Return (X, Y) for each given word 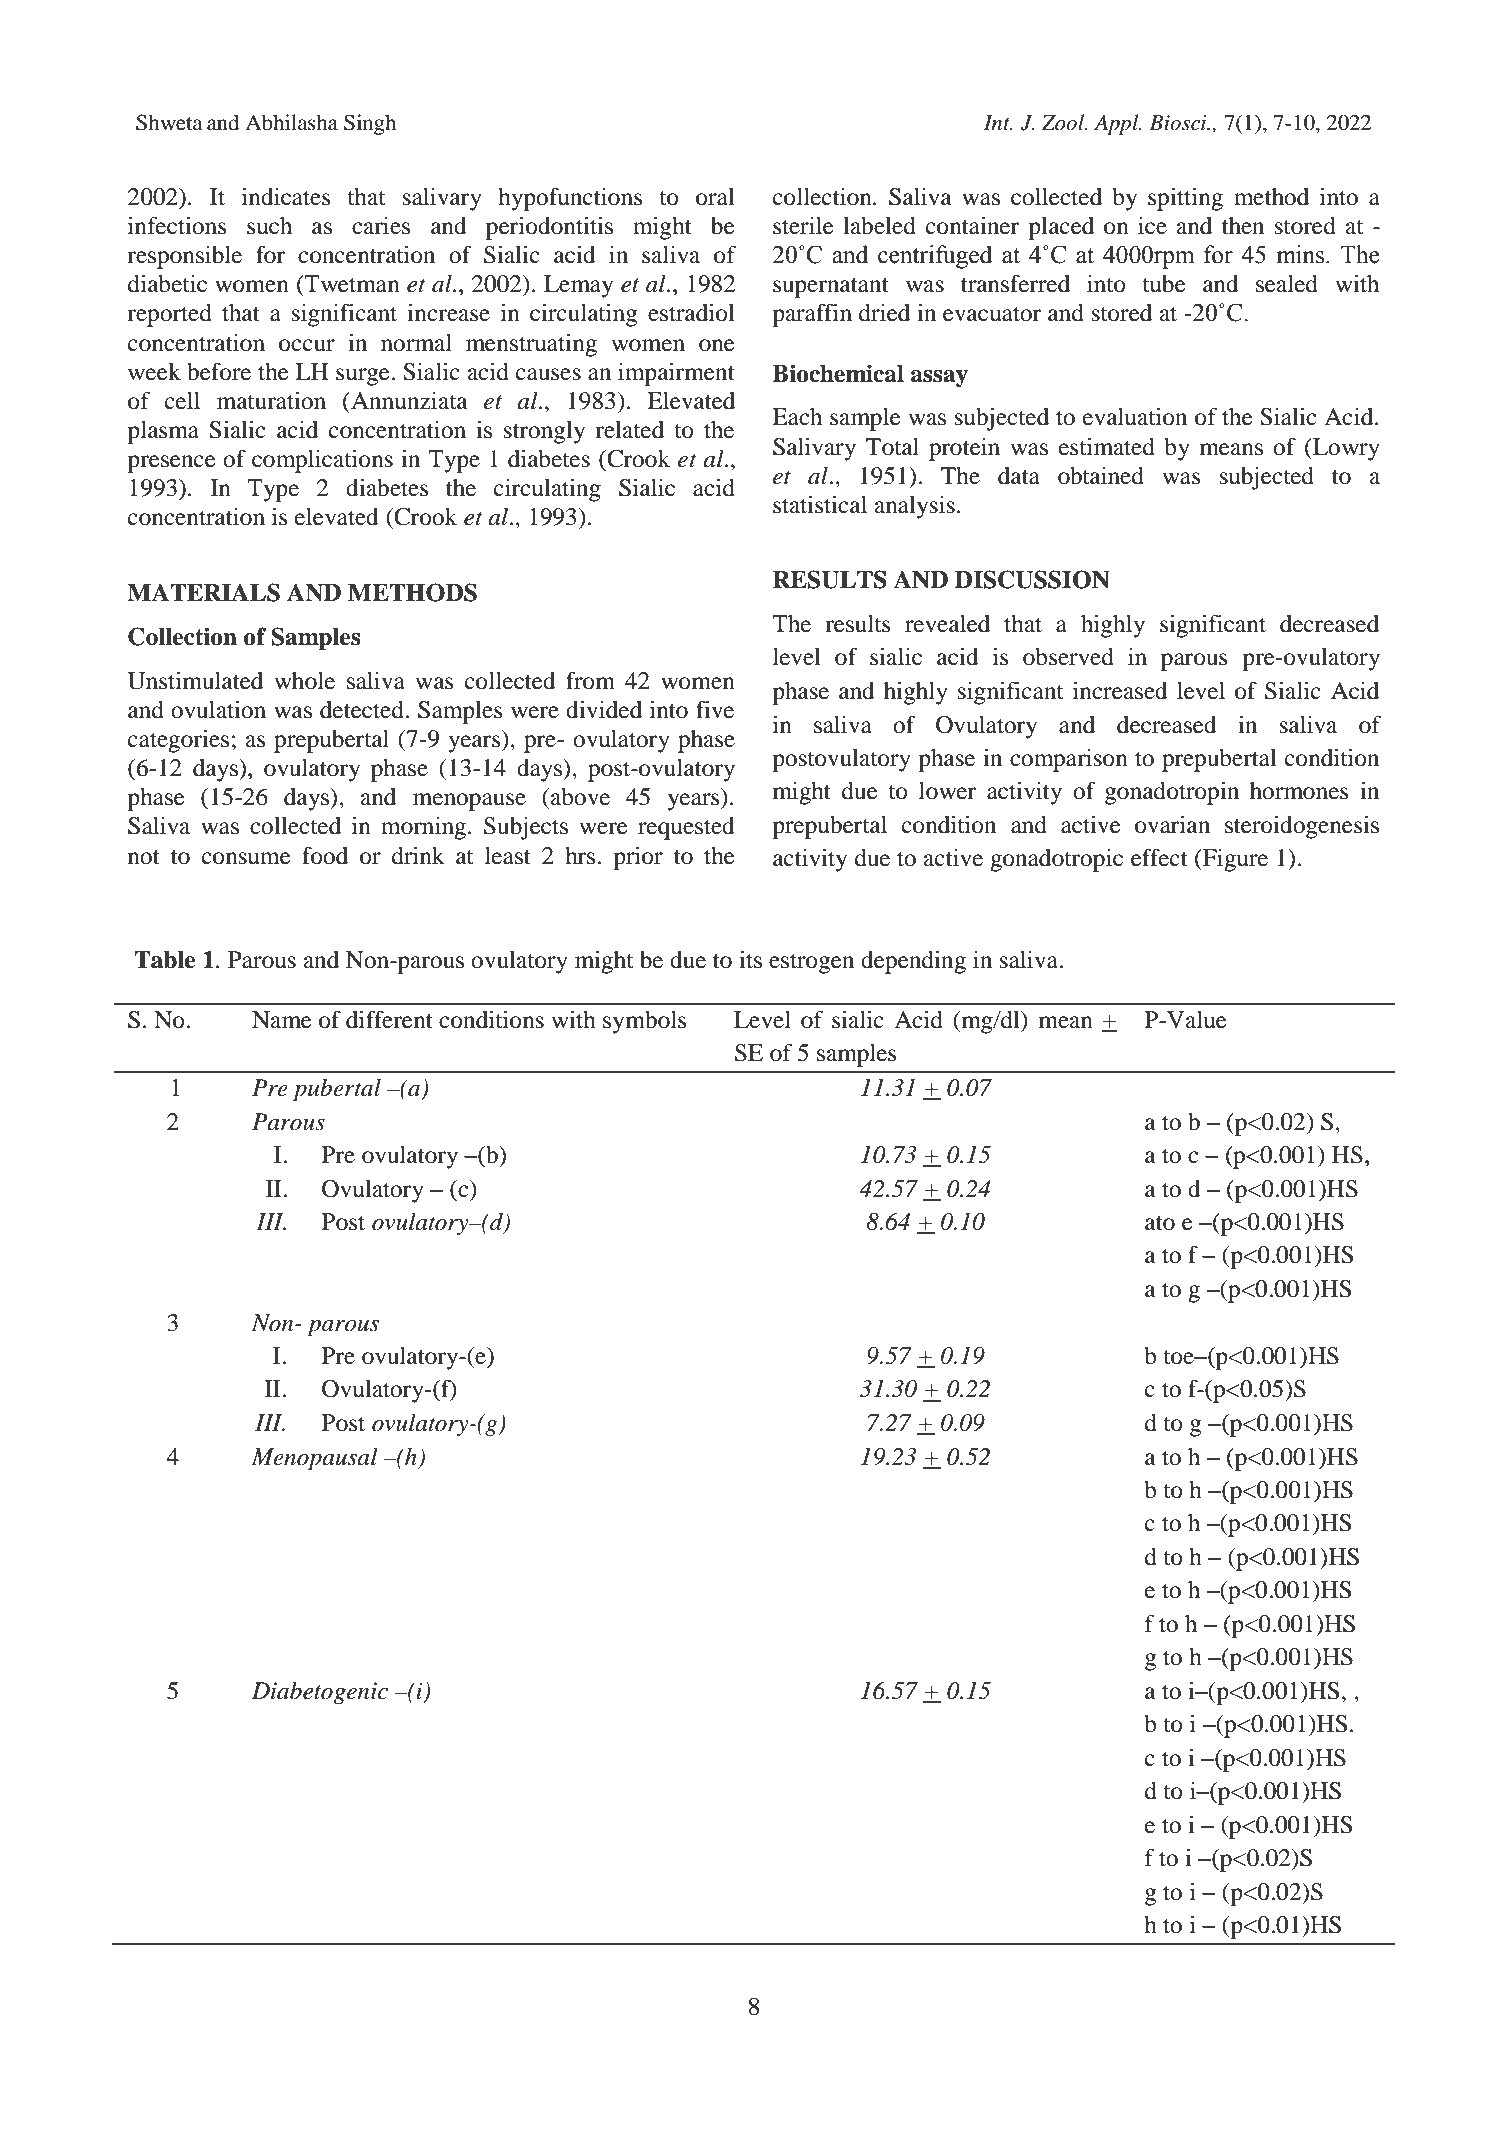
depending (913, 962)
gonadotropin (1172, 793)
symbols (644, 1022)
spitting (1185, 199)
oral (715, 197)
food (325, 856)
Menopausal (314, 1459)
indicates (286, 197)
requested (686, 828)
